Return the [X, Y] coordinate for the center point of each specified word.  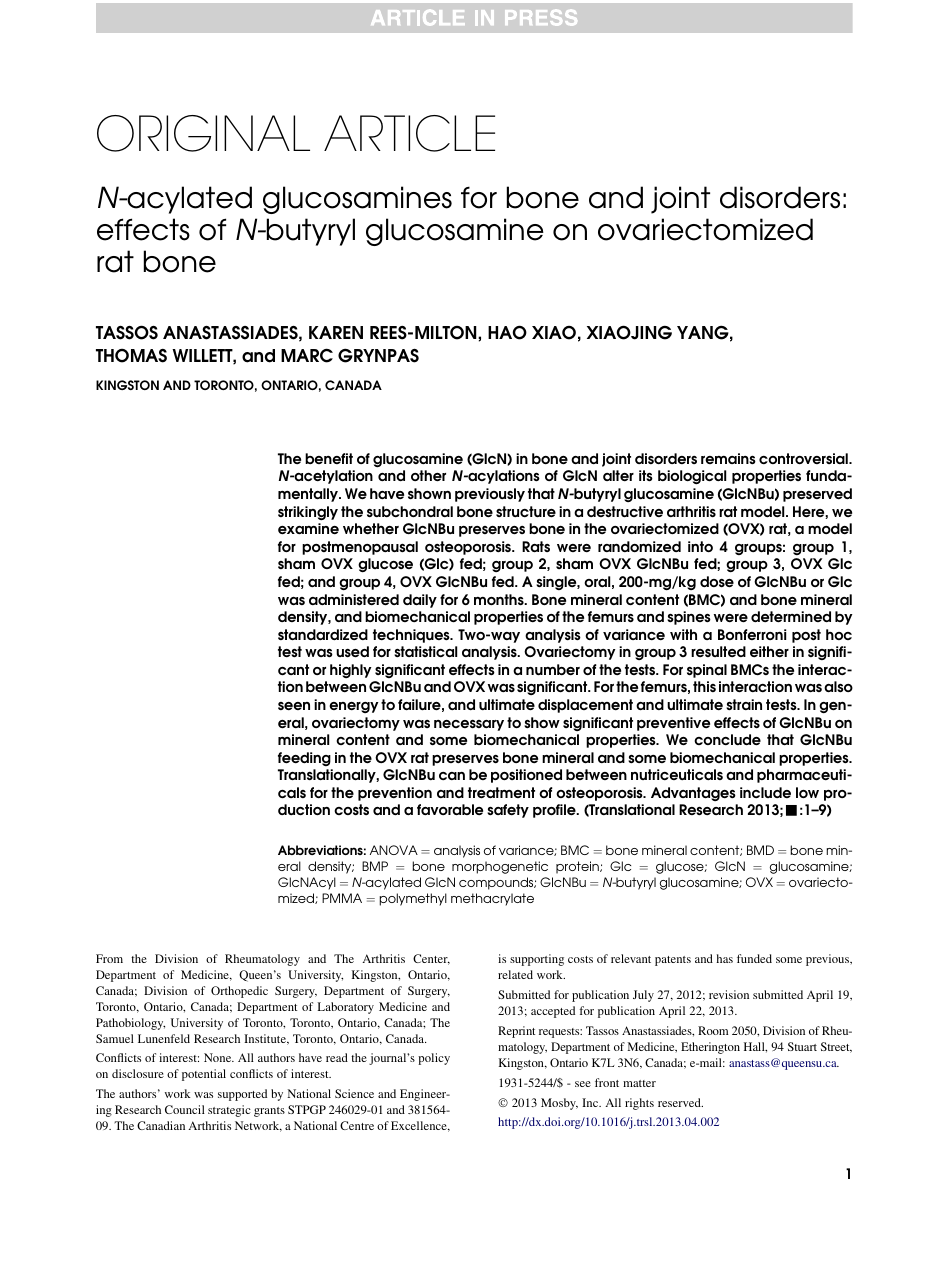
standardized [323, 634]
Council [185, 1109]
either [769, 651]
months [500, 599]
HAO [507, 332]
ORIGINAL [203, 133]
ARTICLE [409, 133]
